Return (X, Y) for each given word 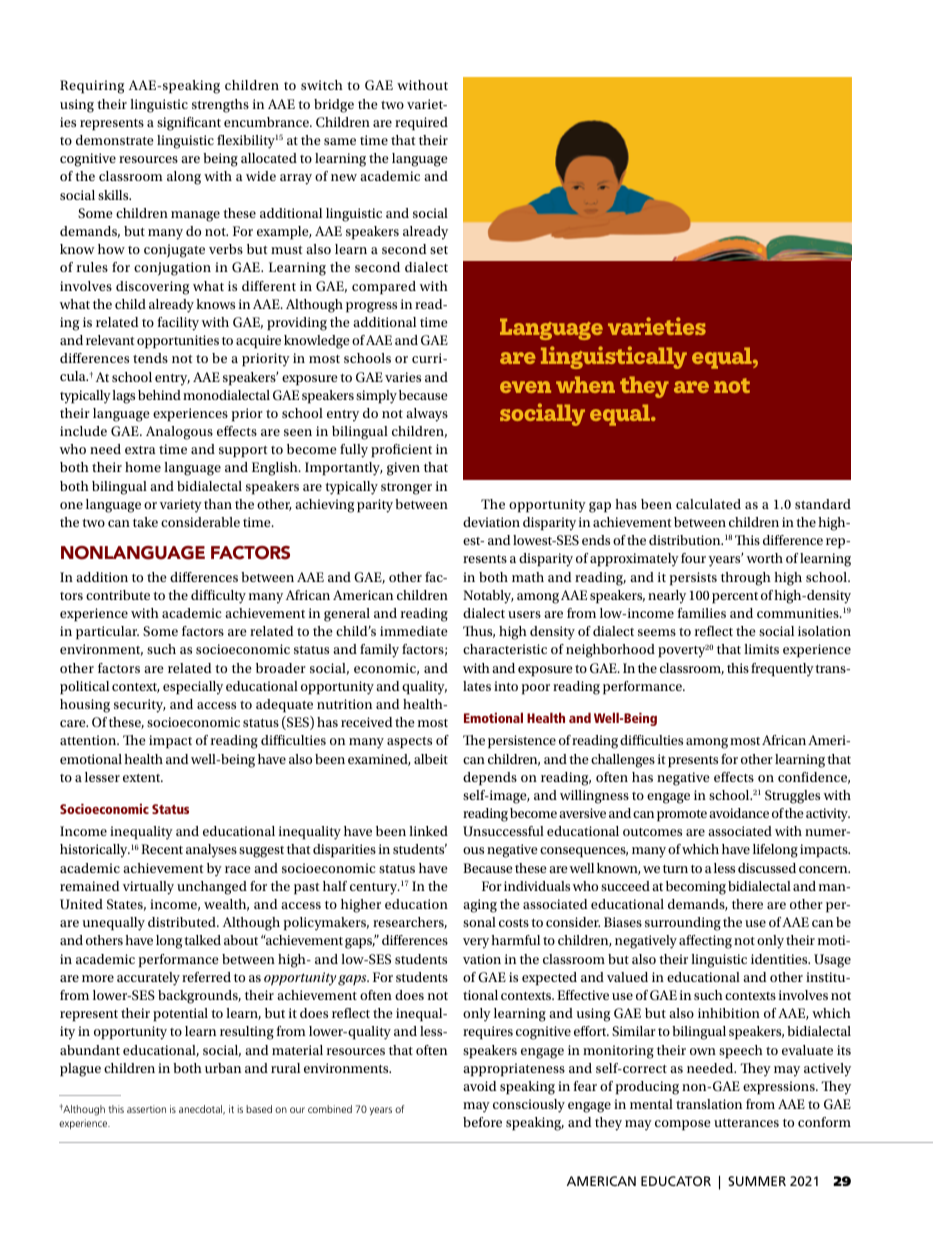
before (482, 1122)
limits (761, 649)
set (439, 250)
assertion (146, 1109)
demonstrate (115, 140)
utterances (746, 1123)
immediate (414, 631)
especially (193, 688)
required (421, 124)
